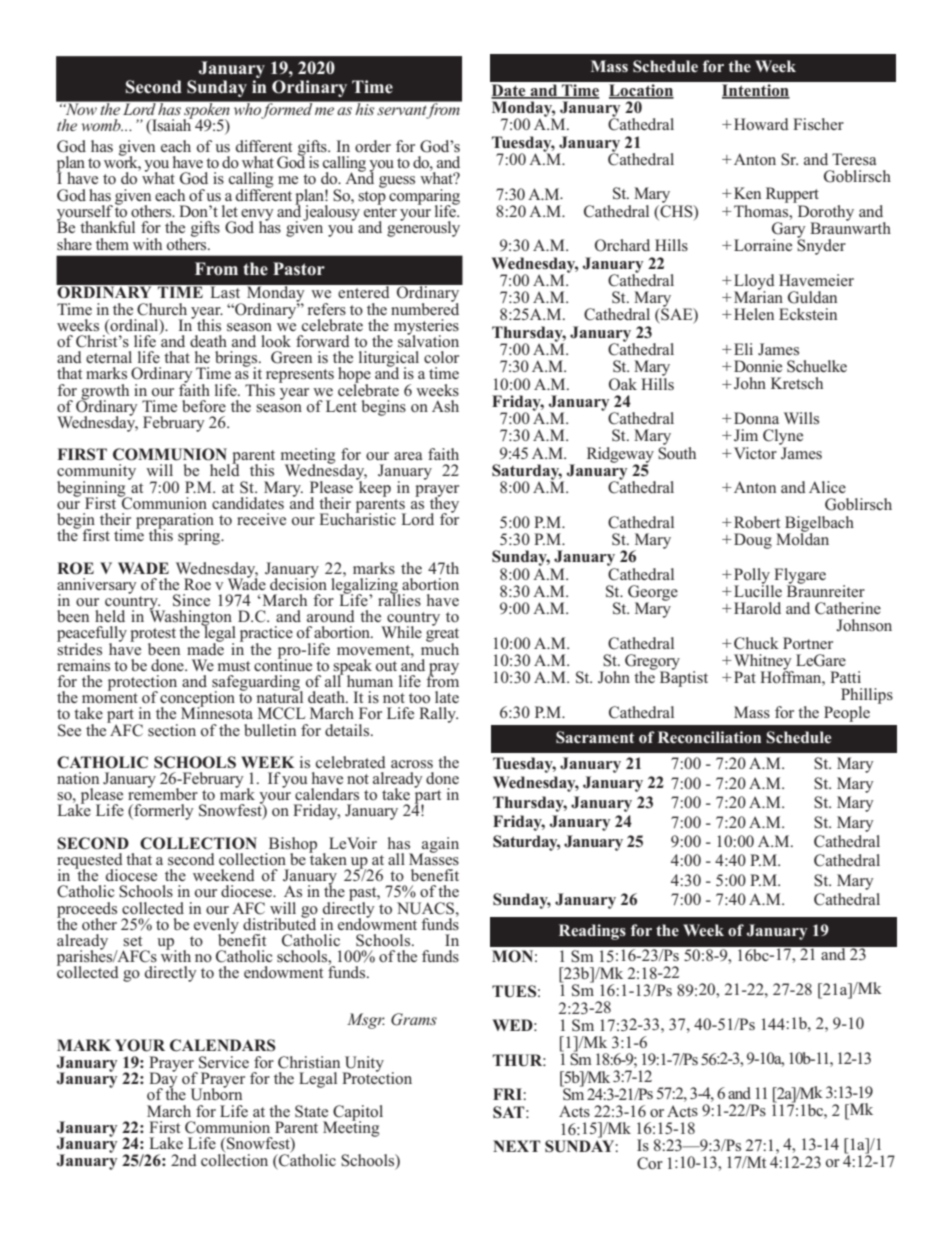  Describe the element at coordinates (163, 812) in the document. I see `formerly` at that location.
